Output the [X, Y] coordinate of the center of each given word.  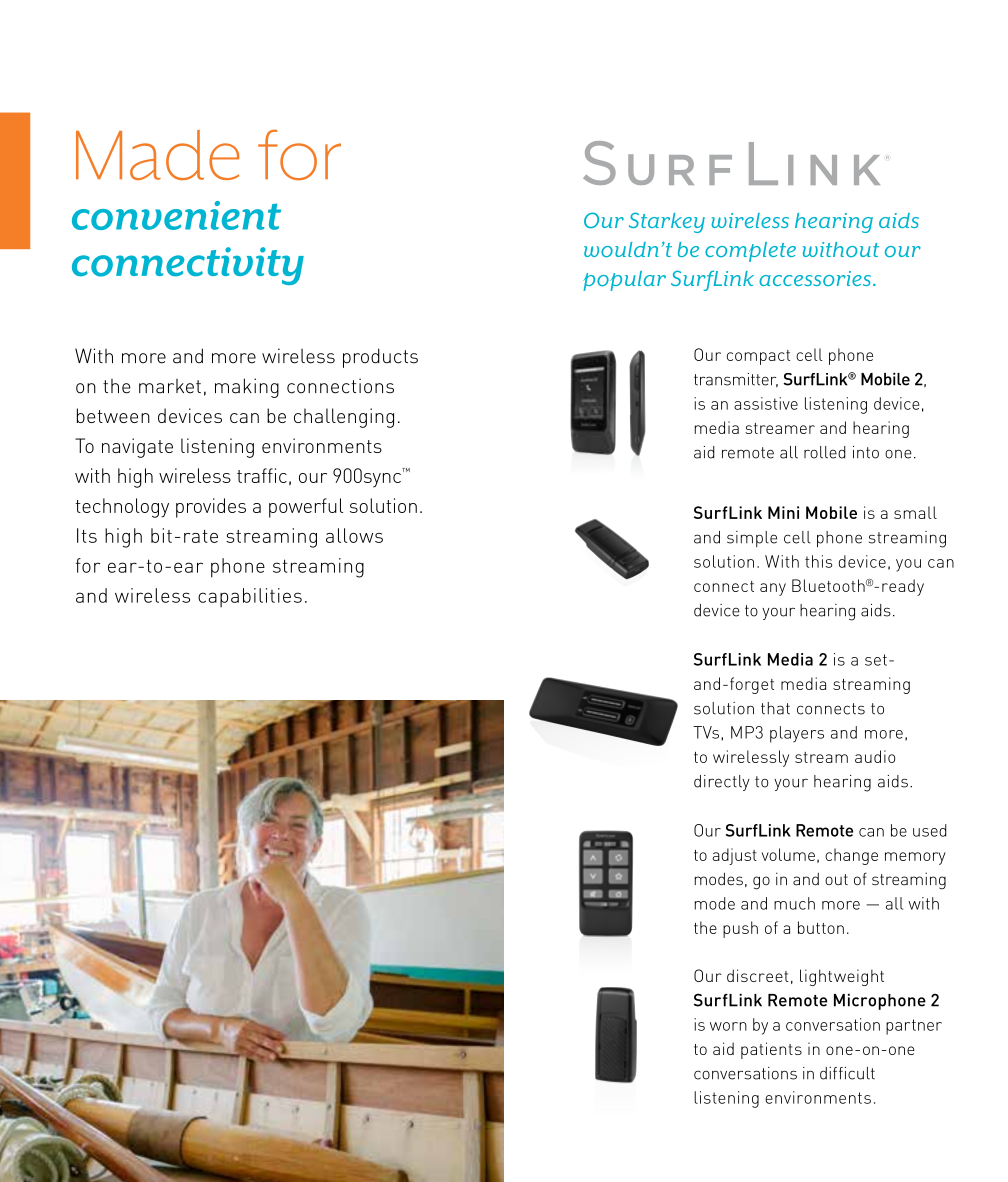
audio [875, 756]
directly [722, 783]
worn [728, 1026]
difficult [847, 1073]
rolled [825, 452]
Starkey [667, 222]
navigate [137, 448]
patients [771, 1050]
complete [750, 252]
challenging [344, 418]
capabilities [250, 597]
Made [157, 155]
